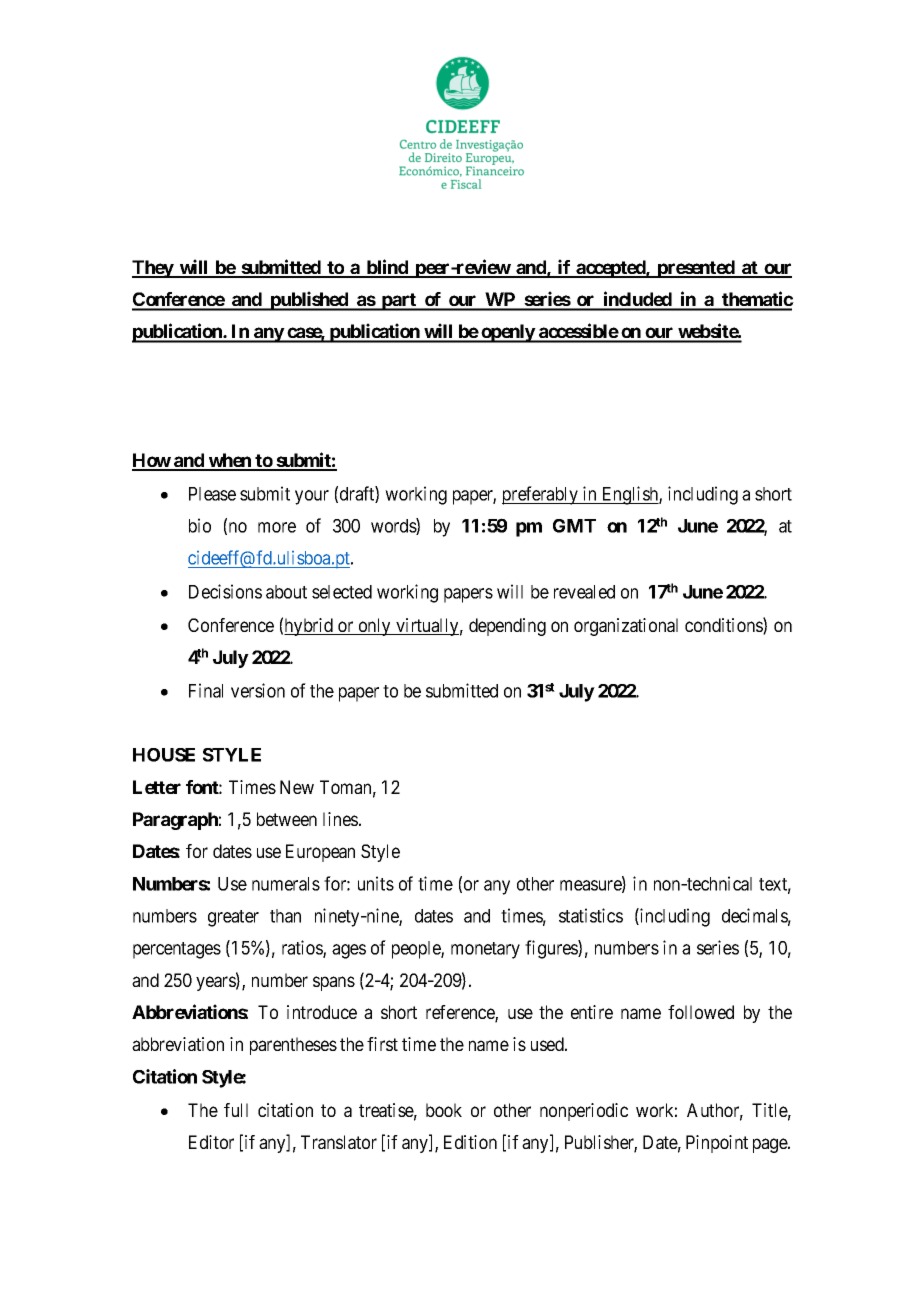 Image resolution: width=924 pixels, height=1308 pixels. Describe the element at coordinates (374, 627) in the screenshot. I see `only` at that location.
